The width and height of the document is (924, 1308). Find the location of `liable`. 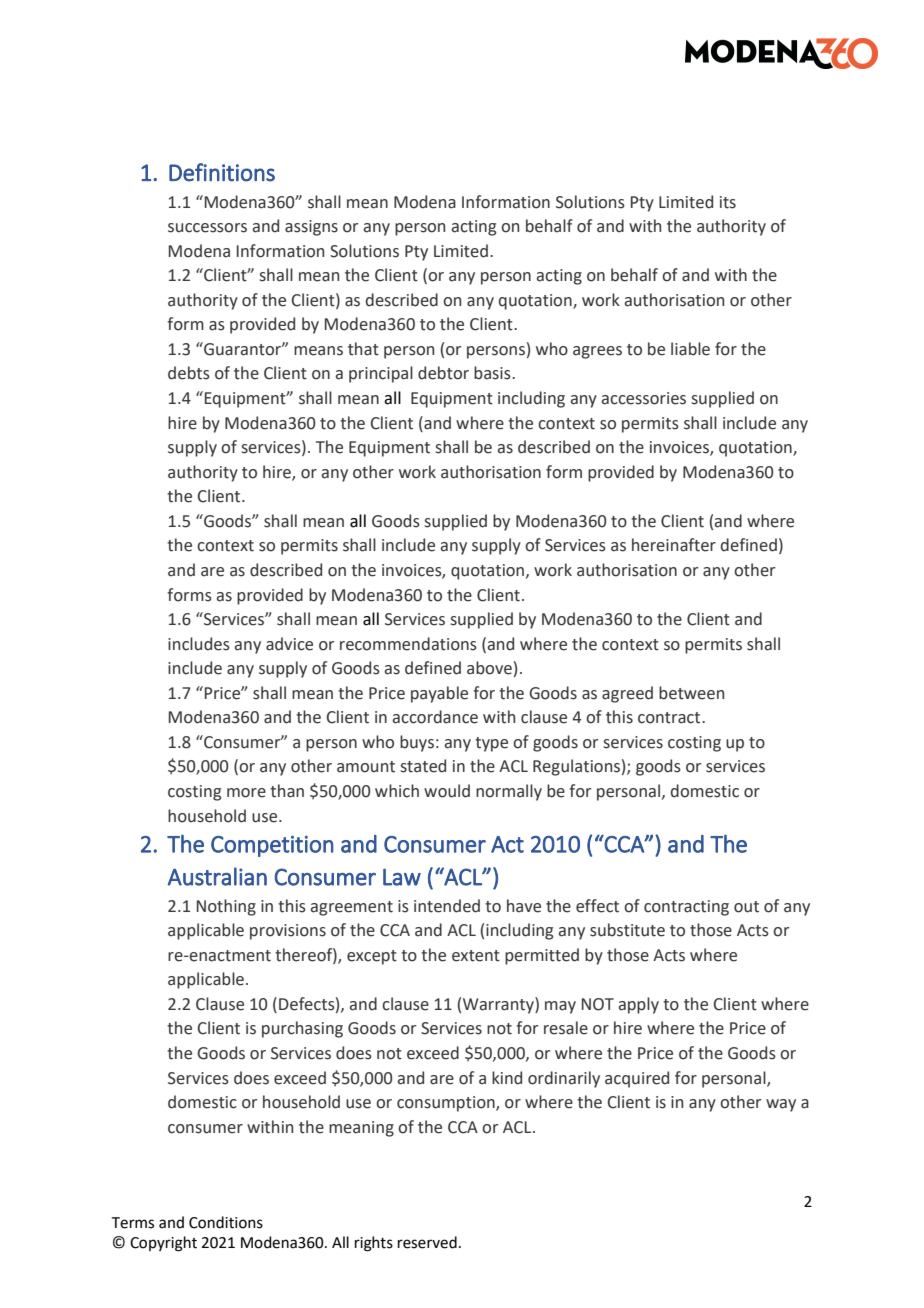

liable is located at coordinates (690, 349).
